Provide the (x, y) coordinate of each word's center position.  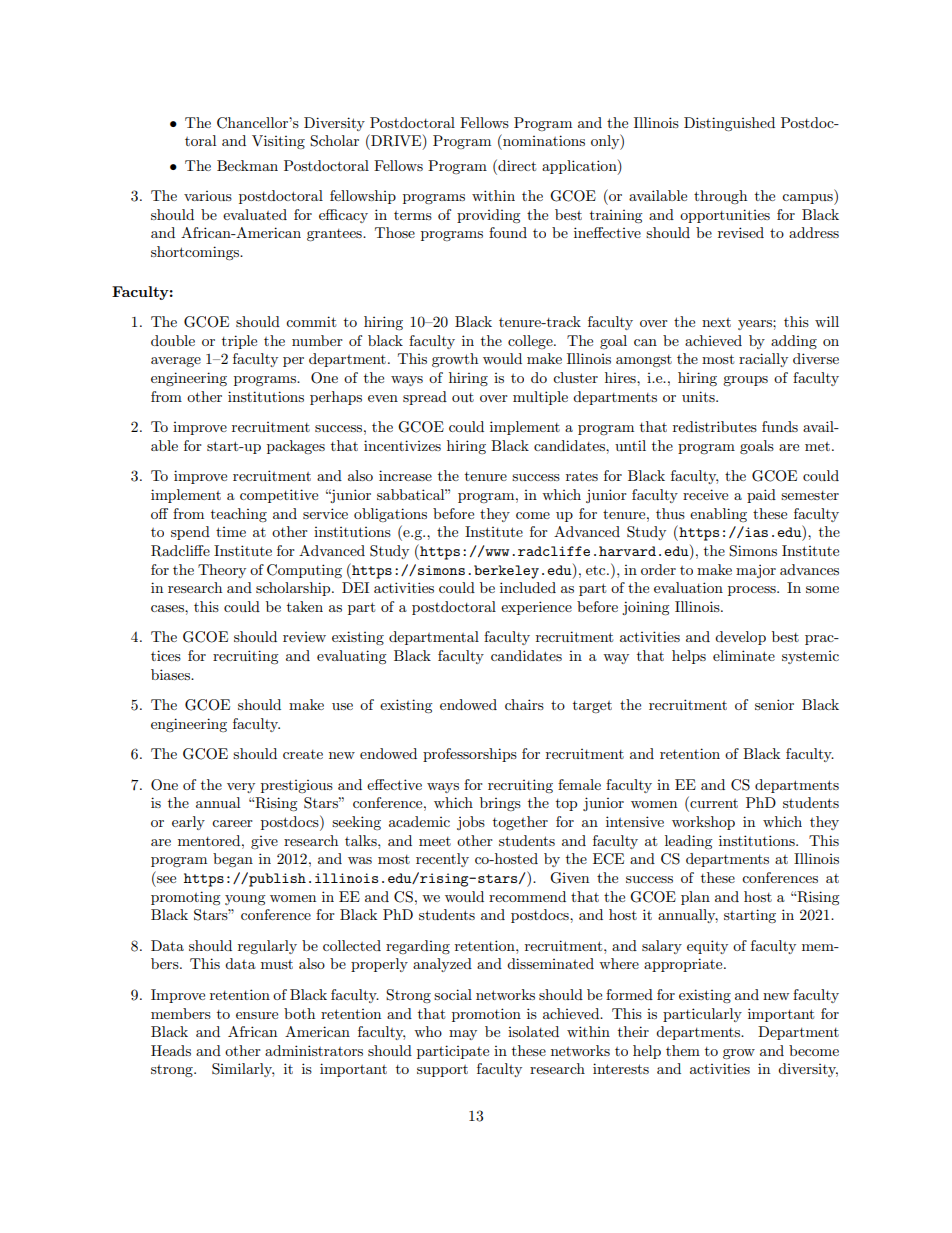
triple (239, 342)
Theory (222, 571)
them (683, 1050)
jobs (471, 823)
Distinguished (729, 124)
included (528, 587)
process (753, 591)
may (463, 1035)
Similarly (243, 1070)
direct (516, 165)
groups (745, 381)
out (463, 397)
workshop (703, 823)
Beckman (247, 165)
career (232, 823)
